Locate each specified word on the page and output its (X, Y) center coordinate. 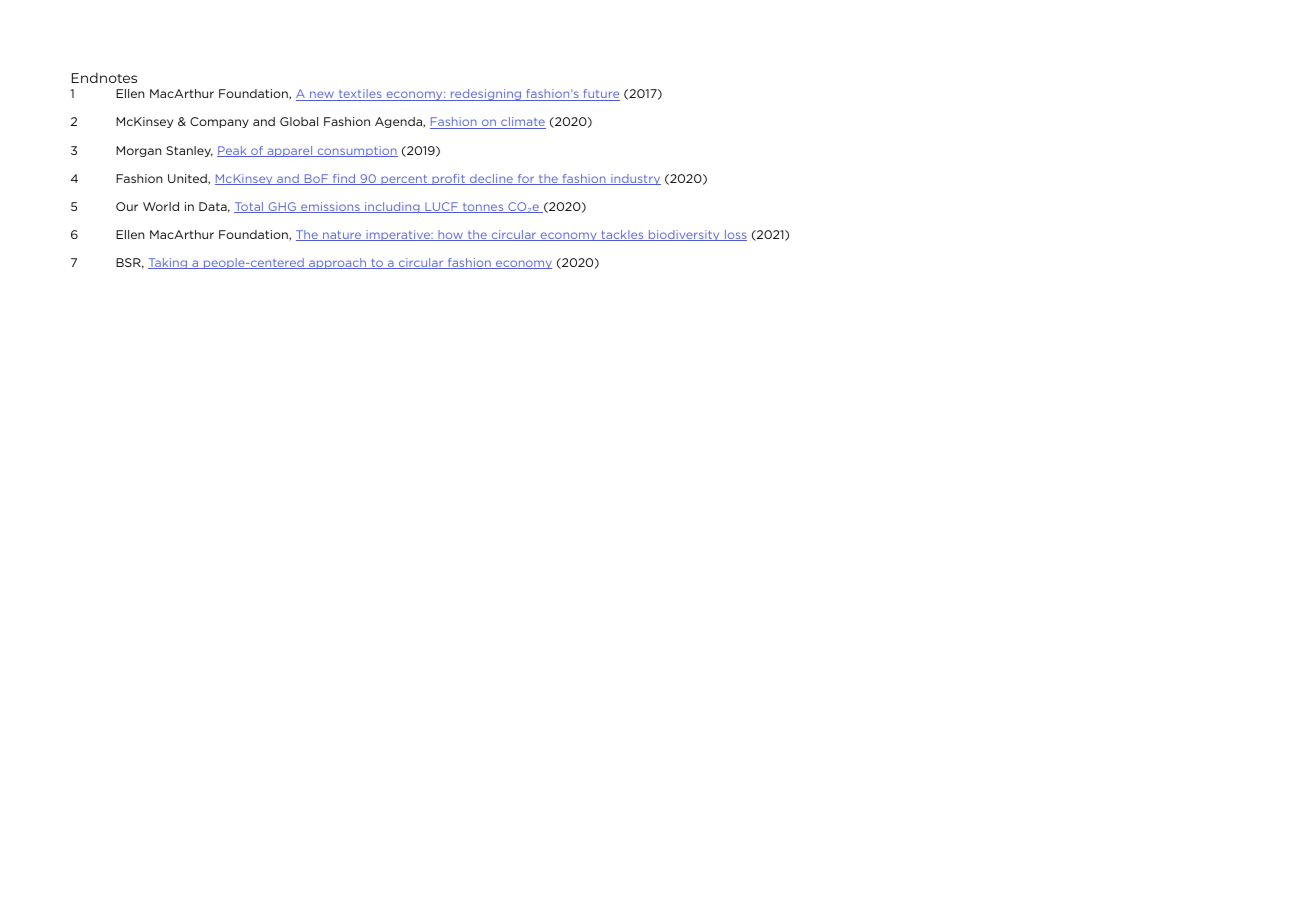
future (600, 95)
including (392, 207)
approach (338, 263)
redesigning (486, 95)
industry (635, 179)
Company (219, 122)
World (161, 206)
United (188, 179)
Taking (169, 263)
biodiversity (684, 235)
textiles (360, 95)
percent (404, 180)
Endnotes (104, 77)
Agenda (399, 122)
